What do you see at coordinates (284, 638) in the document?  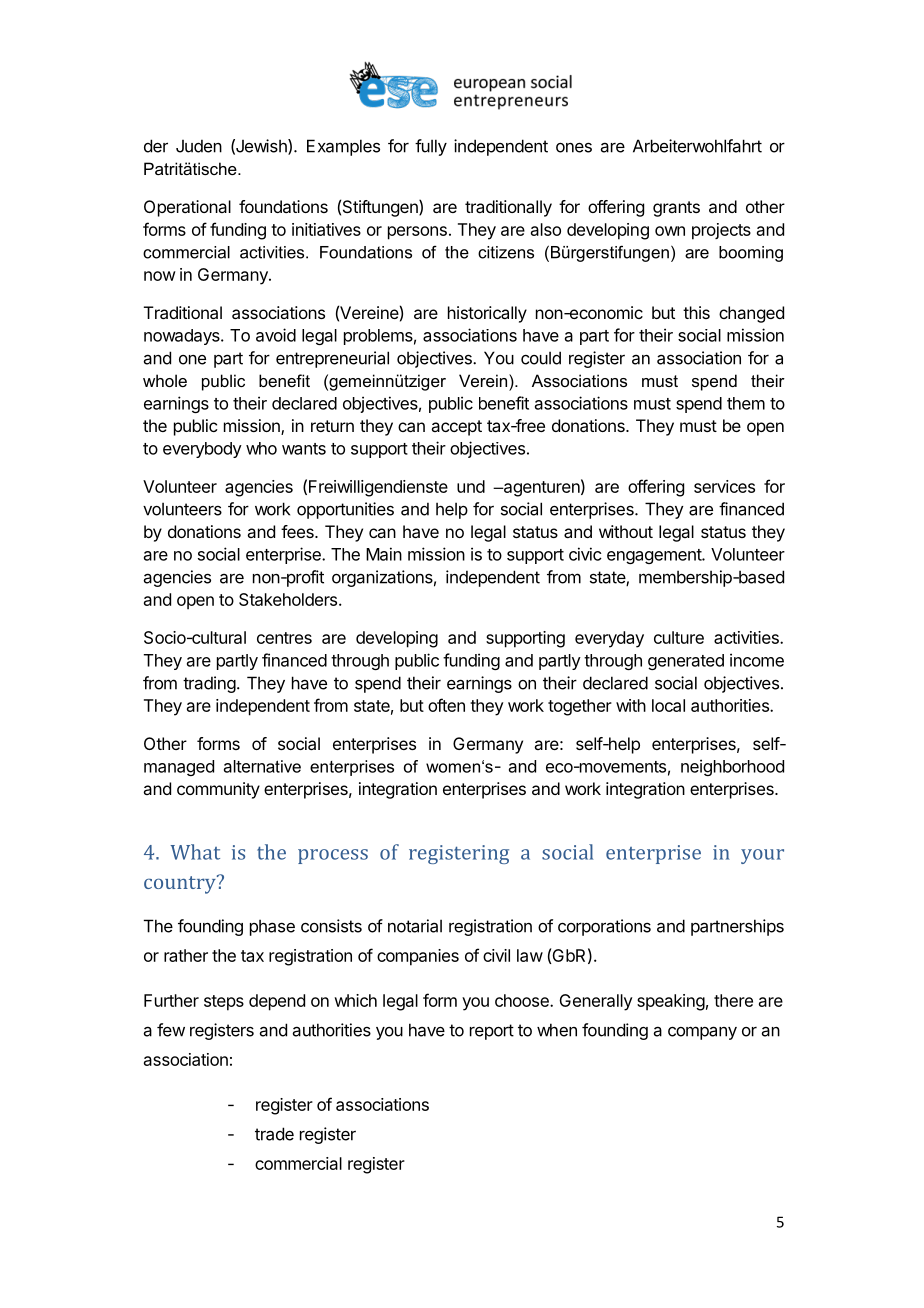 I see `centres` at bounding box center [284, 638].
